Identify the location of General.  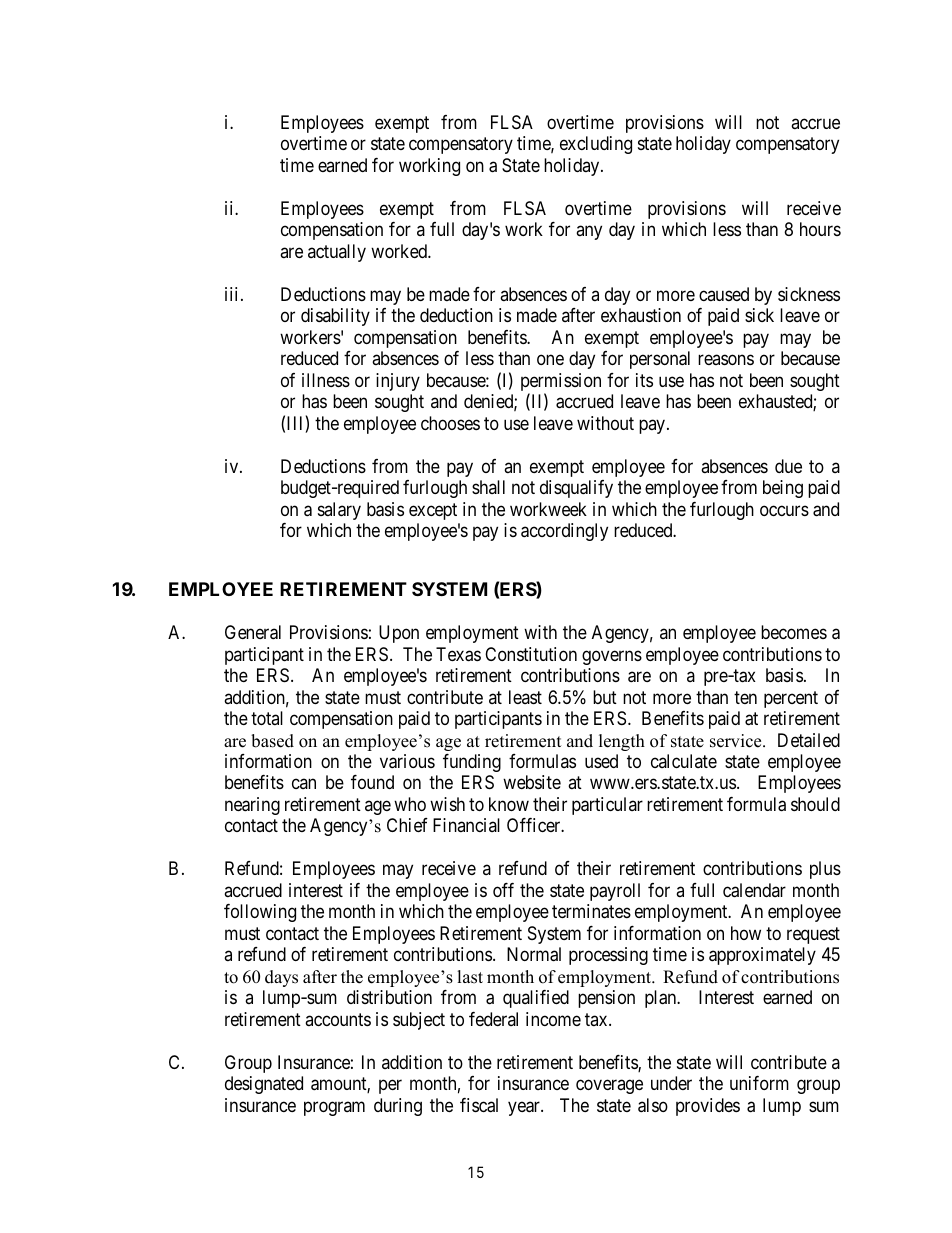
(253, 632).
